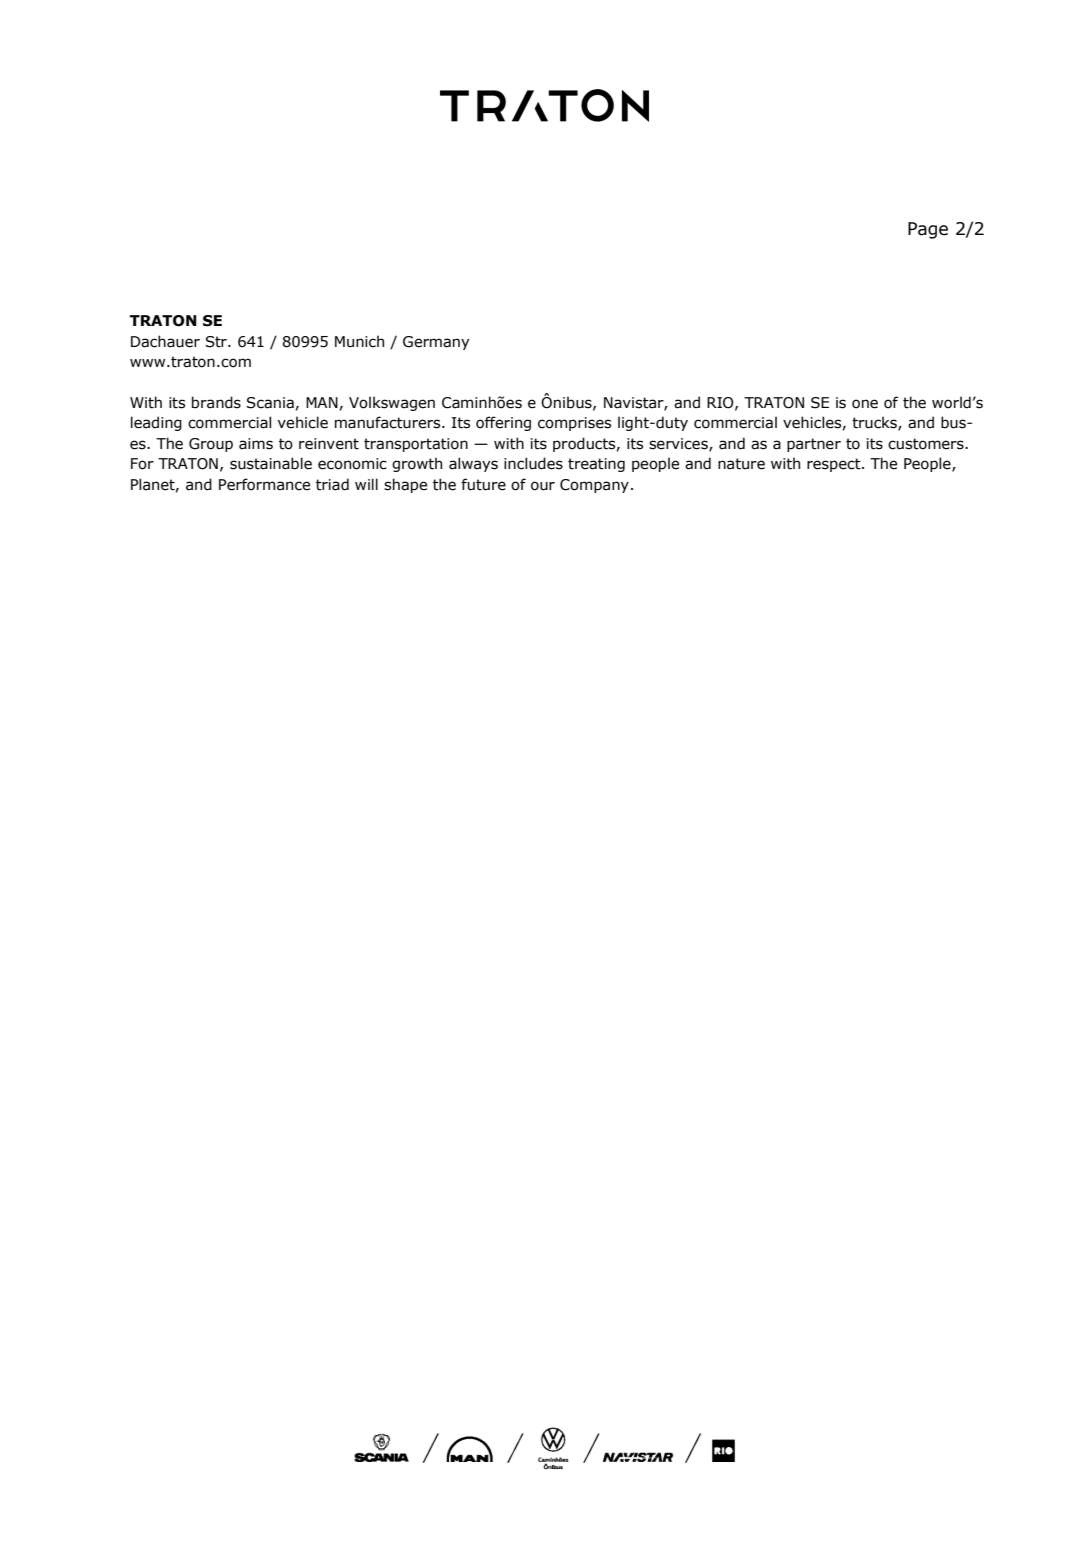  Describe the element at coordinates (436, 343) in the screenshot. I see `Germany` at that location.
